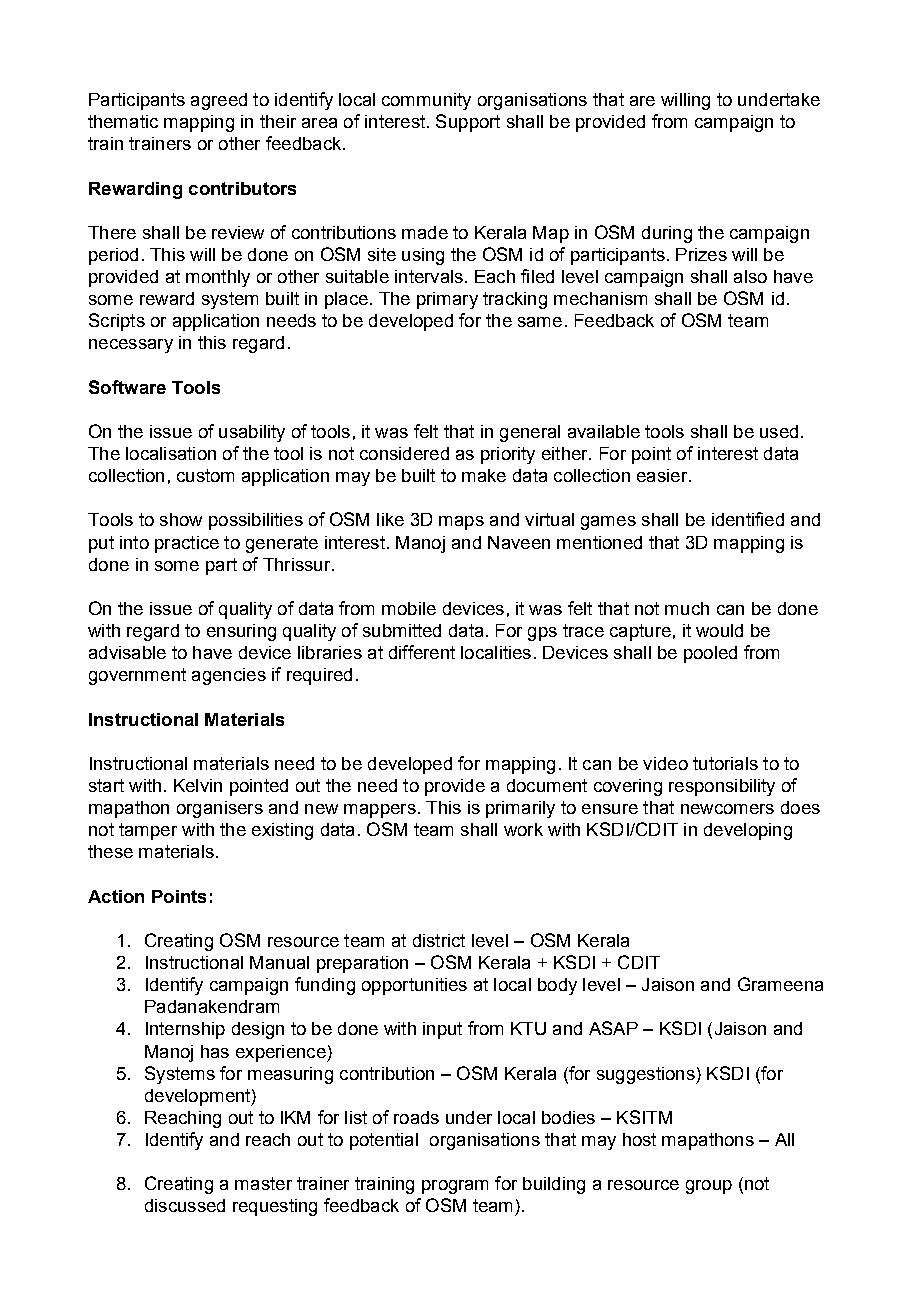 This screenshot has width=924, height=1308. I want to click on agencies, so click(229, 676).
